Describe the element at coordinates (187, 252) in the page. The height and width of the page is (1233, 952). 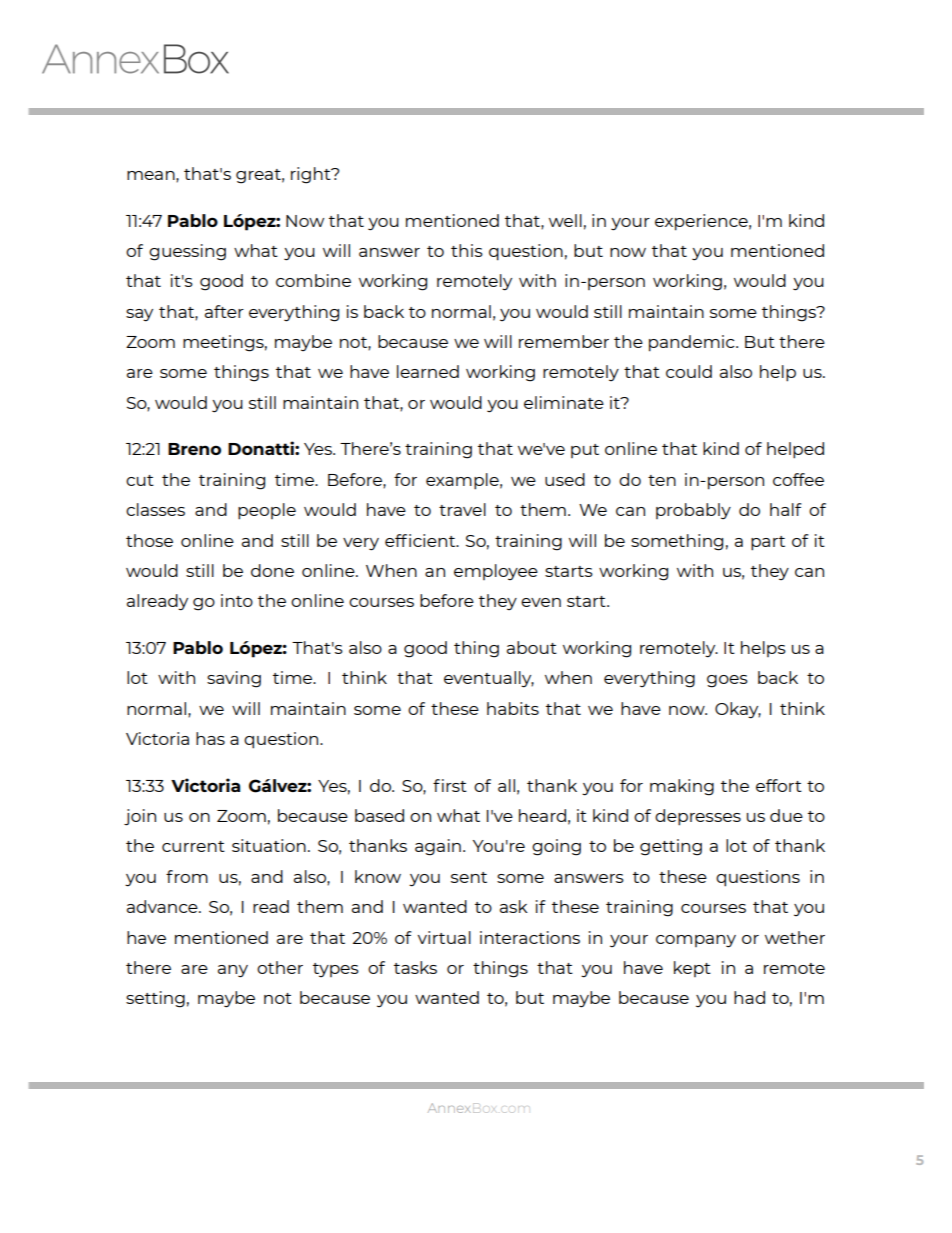
I see `guessing` at that location.
